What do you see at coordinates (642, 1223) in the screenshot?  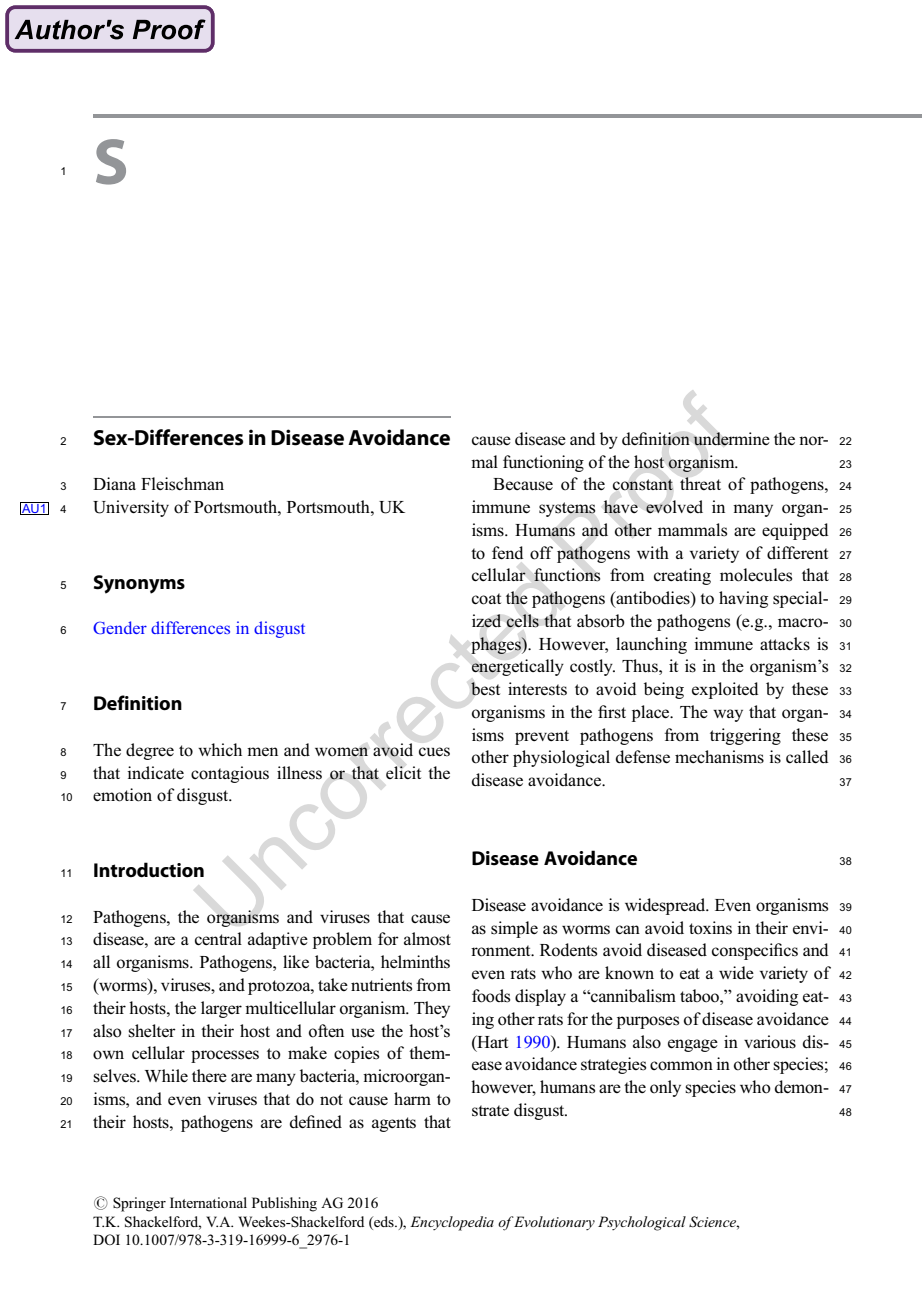 I see `Psychological` at bounding box center [642, 1223].
